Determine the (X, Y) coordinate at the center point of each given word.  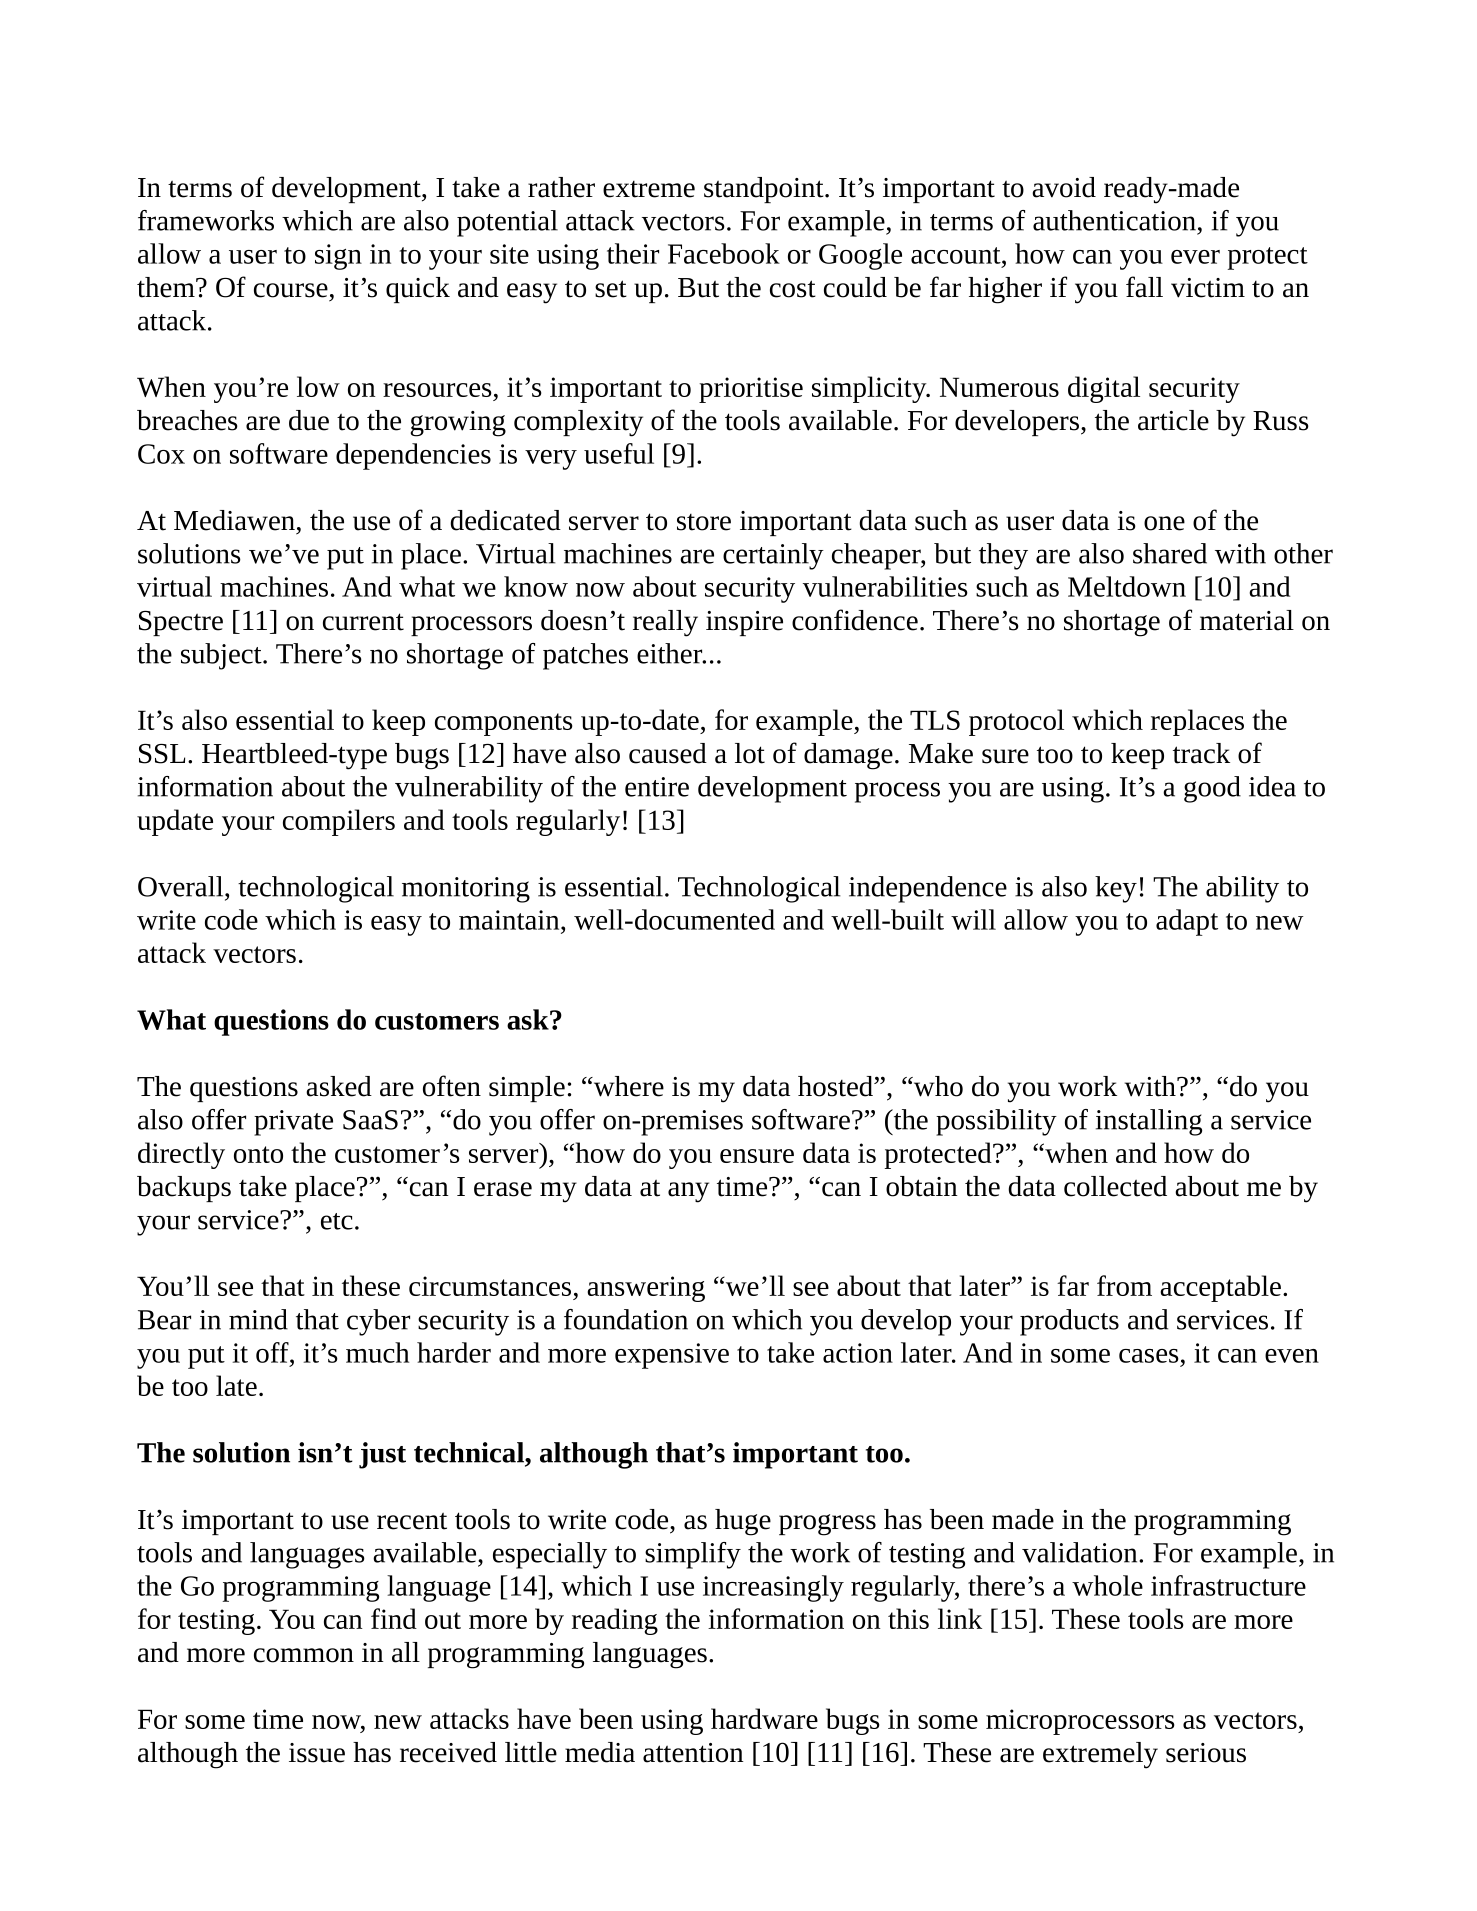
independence (928, 889)
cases (1149, 1356)
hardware (764, 1718)
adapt (1187, 922)
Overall (182, 886)
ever (1195, 257)
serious (1206, 1753)
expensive (672, 1356)
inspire (744, 623)
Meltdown (1127, 586)
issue (317, 1753)
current (363, 622)
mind (258, 1319)
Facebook (724, 253)
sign (338, 257)
